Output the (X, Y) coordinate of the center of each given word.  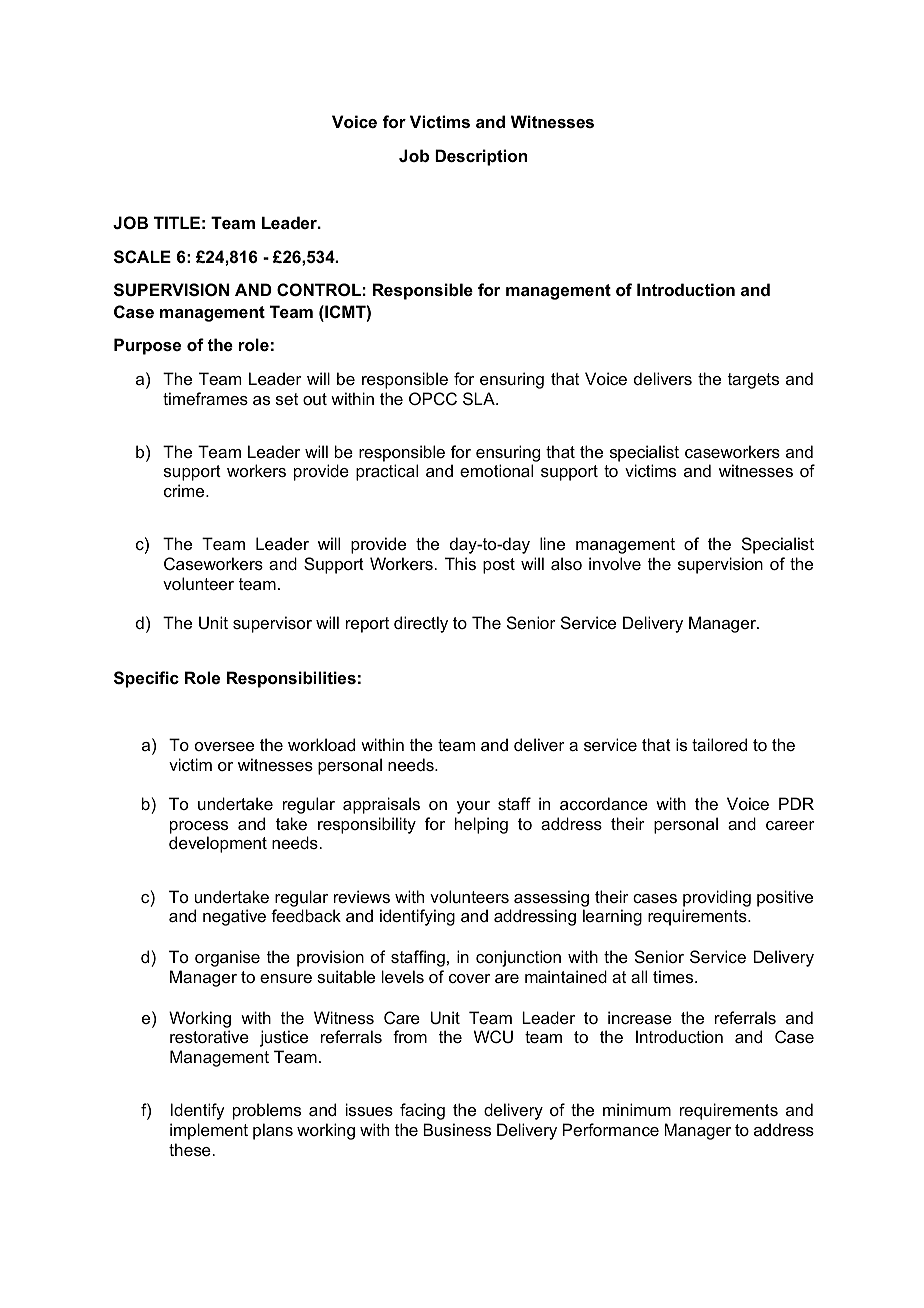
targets (753, 381)
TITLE (177, 222)
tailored (719, 744)
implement (209, 1131)
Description (481, 157)
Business (457, 1129)
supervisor (272, 624)
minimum (637, 1109)
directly (421, 624)
